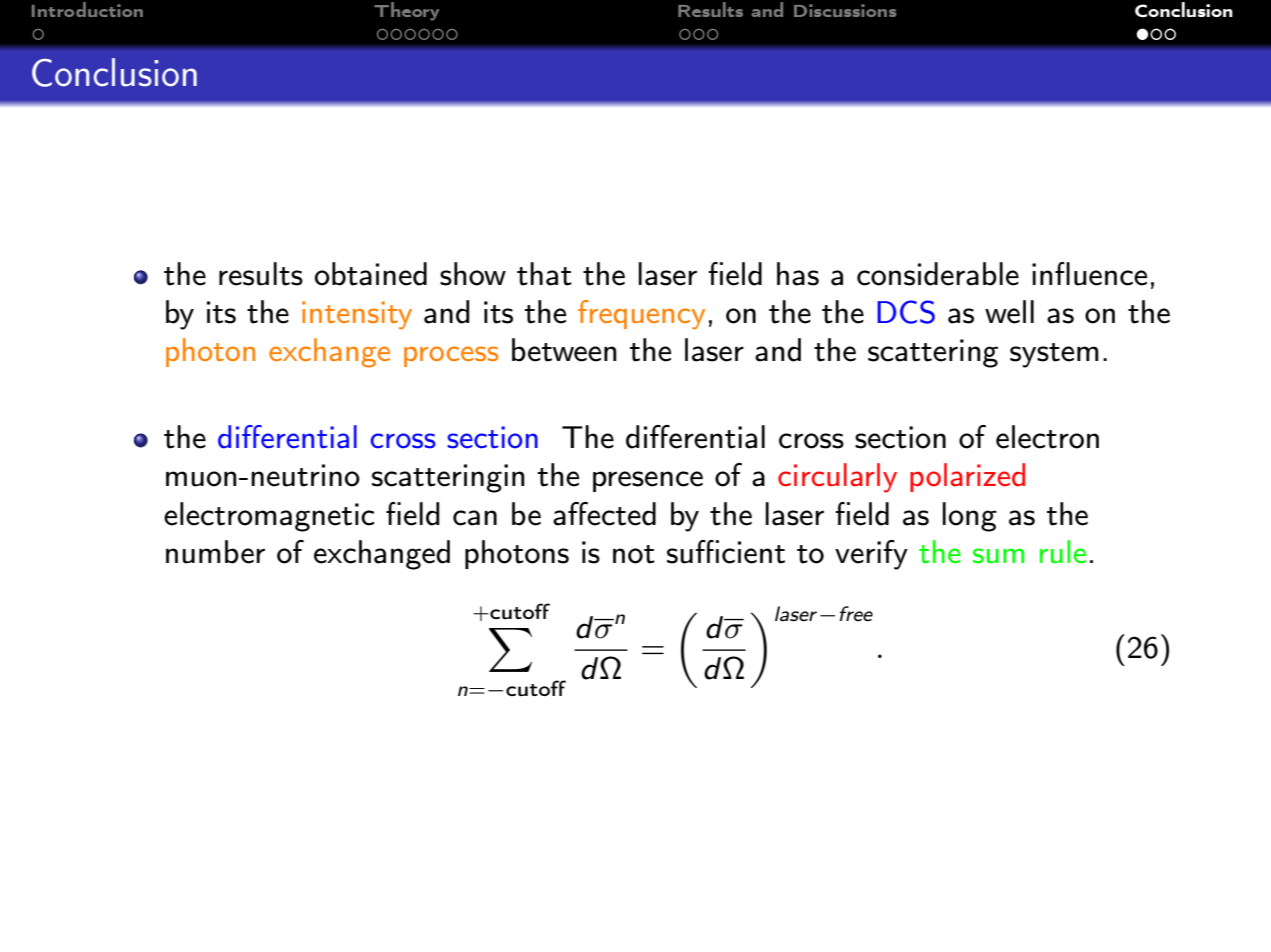 This screenshot has height=952, width=1271. I want to click on Discussions, so click(845, 10).
